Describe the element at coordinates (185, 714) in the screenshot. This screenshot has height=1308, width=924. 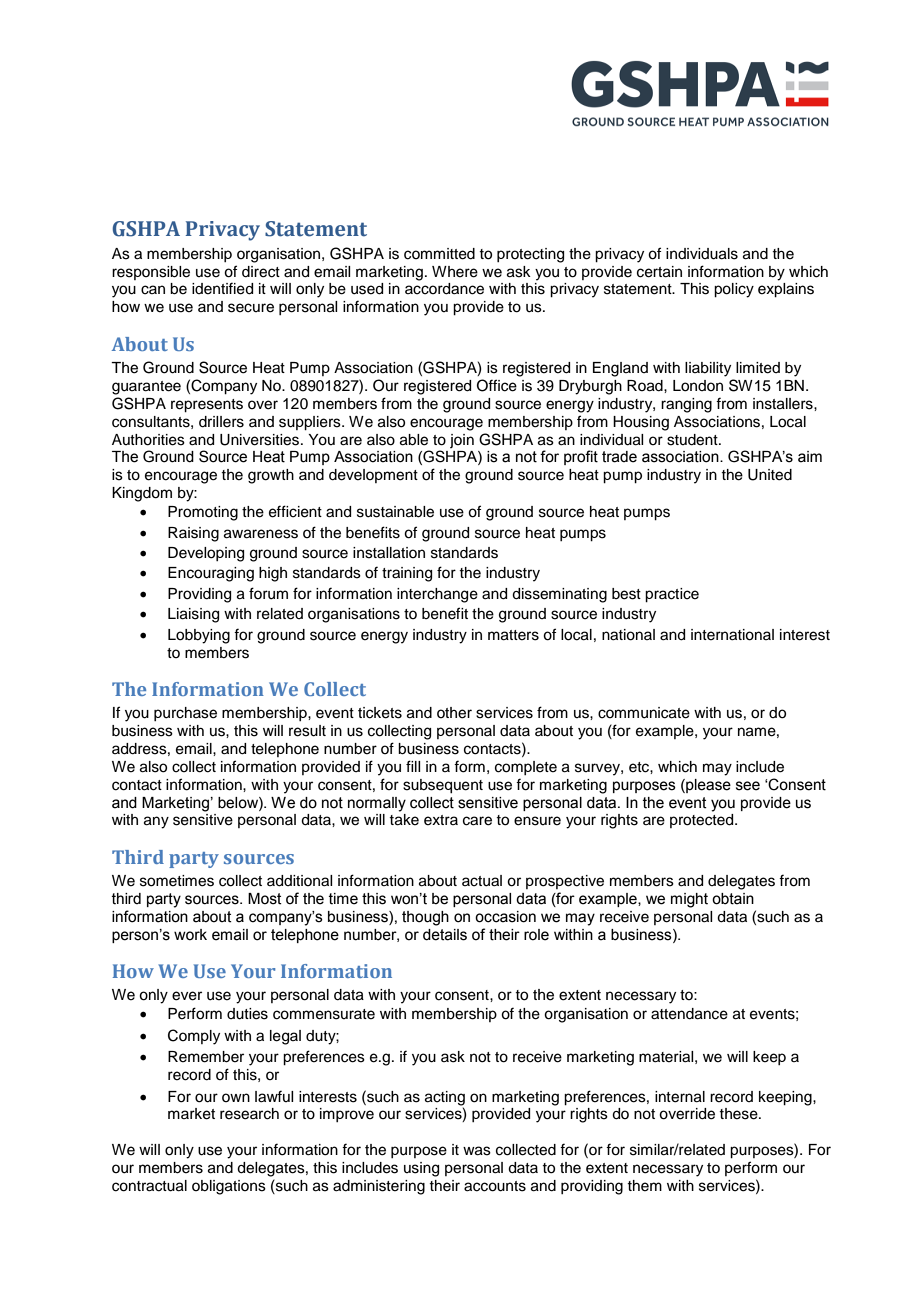
I see `purchase` at that location.
